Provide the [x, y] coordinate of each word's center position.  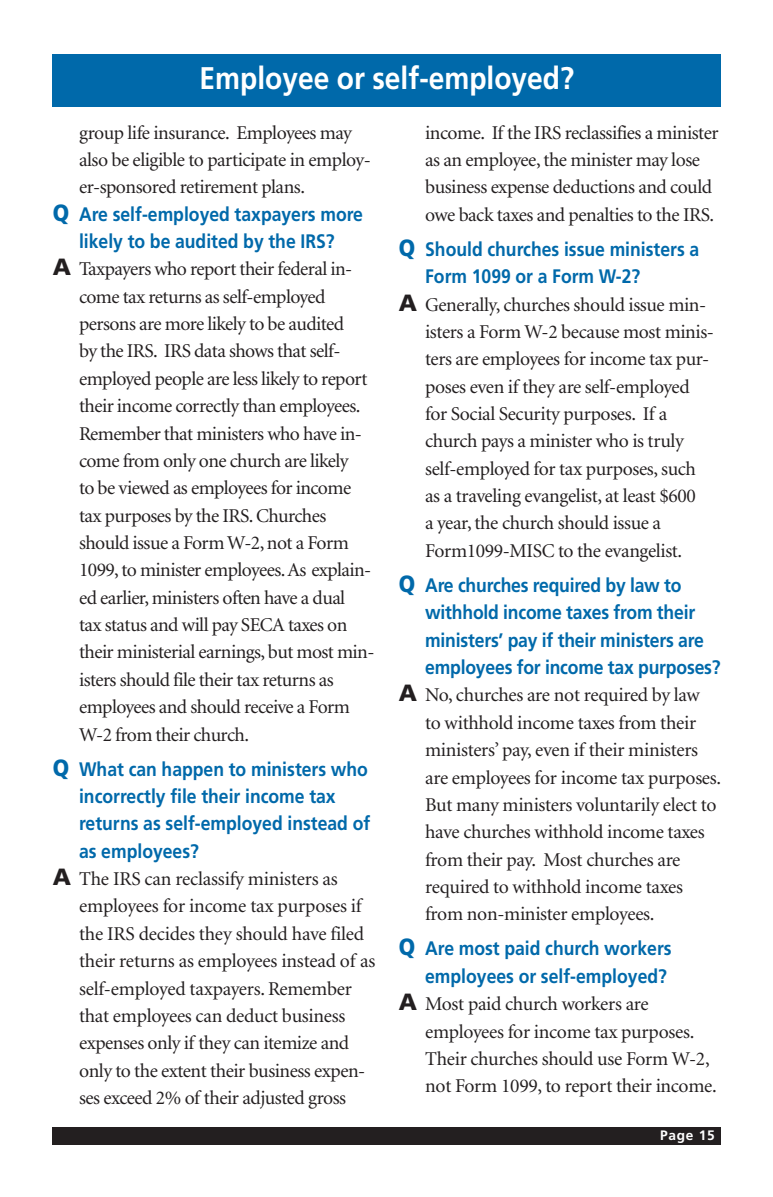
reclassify [210, 880]
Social [473, 413]
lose [685, 159]
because [590, 331]
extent [184, 1072]
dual [329, 597]
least [639, 495]
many [477, 809]
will [195, 624]
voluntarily [618, 806]
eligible [159, 161]
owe [440, 217]
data [210, 350]
